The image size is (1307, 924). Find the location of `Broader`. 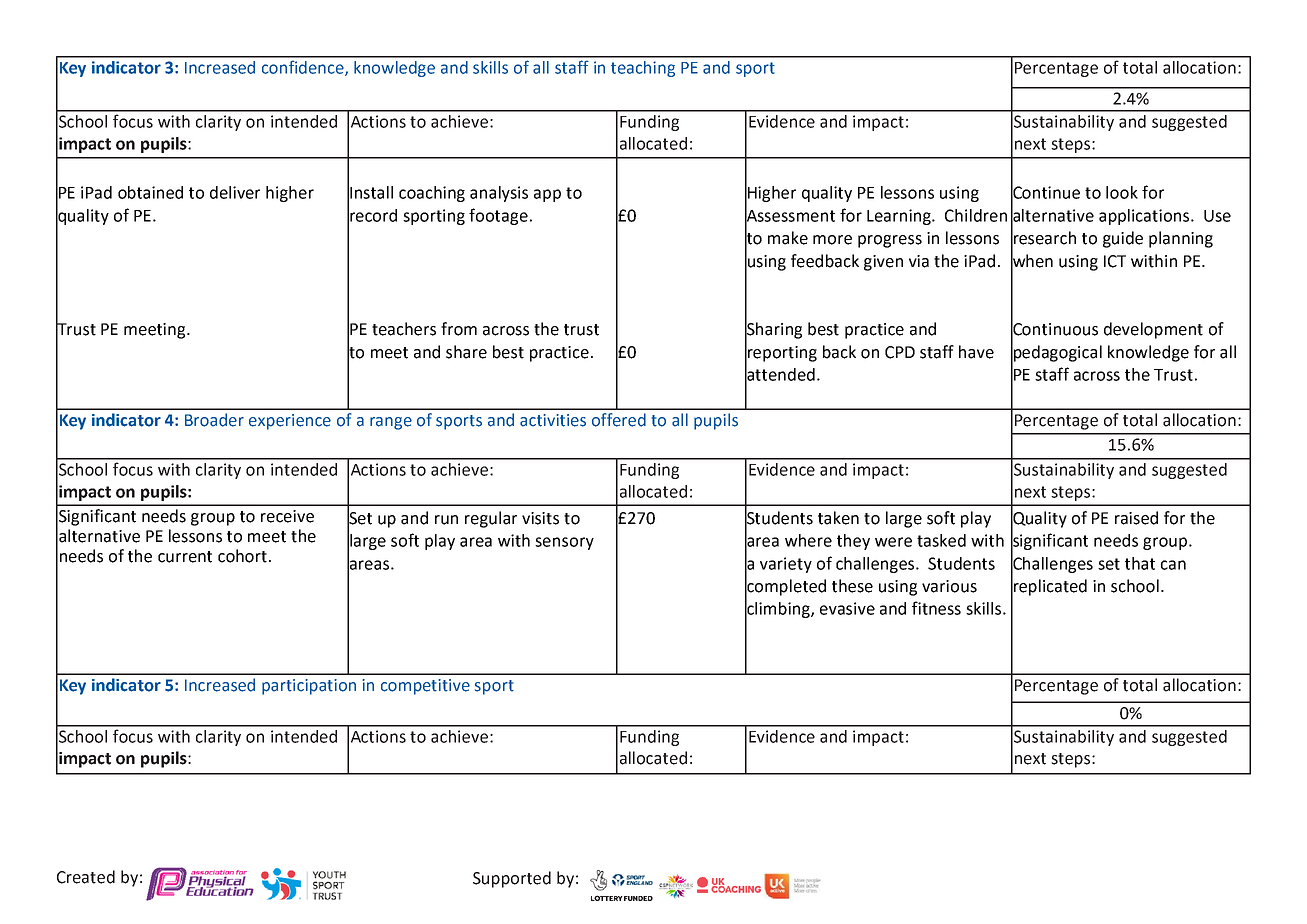

Broader is located at coordinates (214, 420).
